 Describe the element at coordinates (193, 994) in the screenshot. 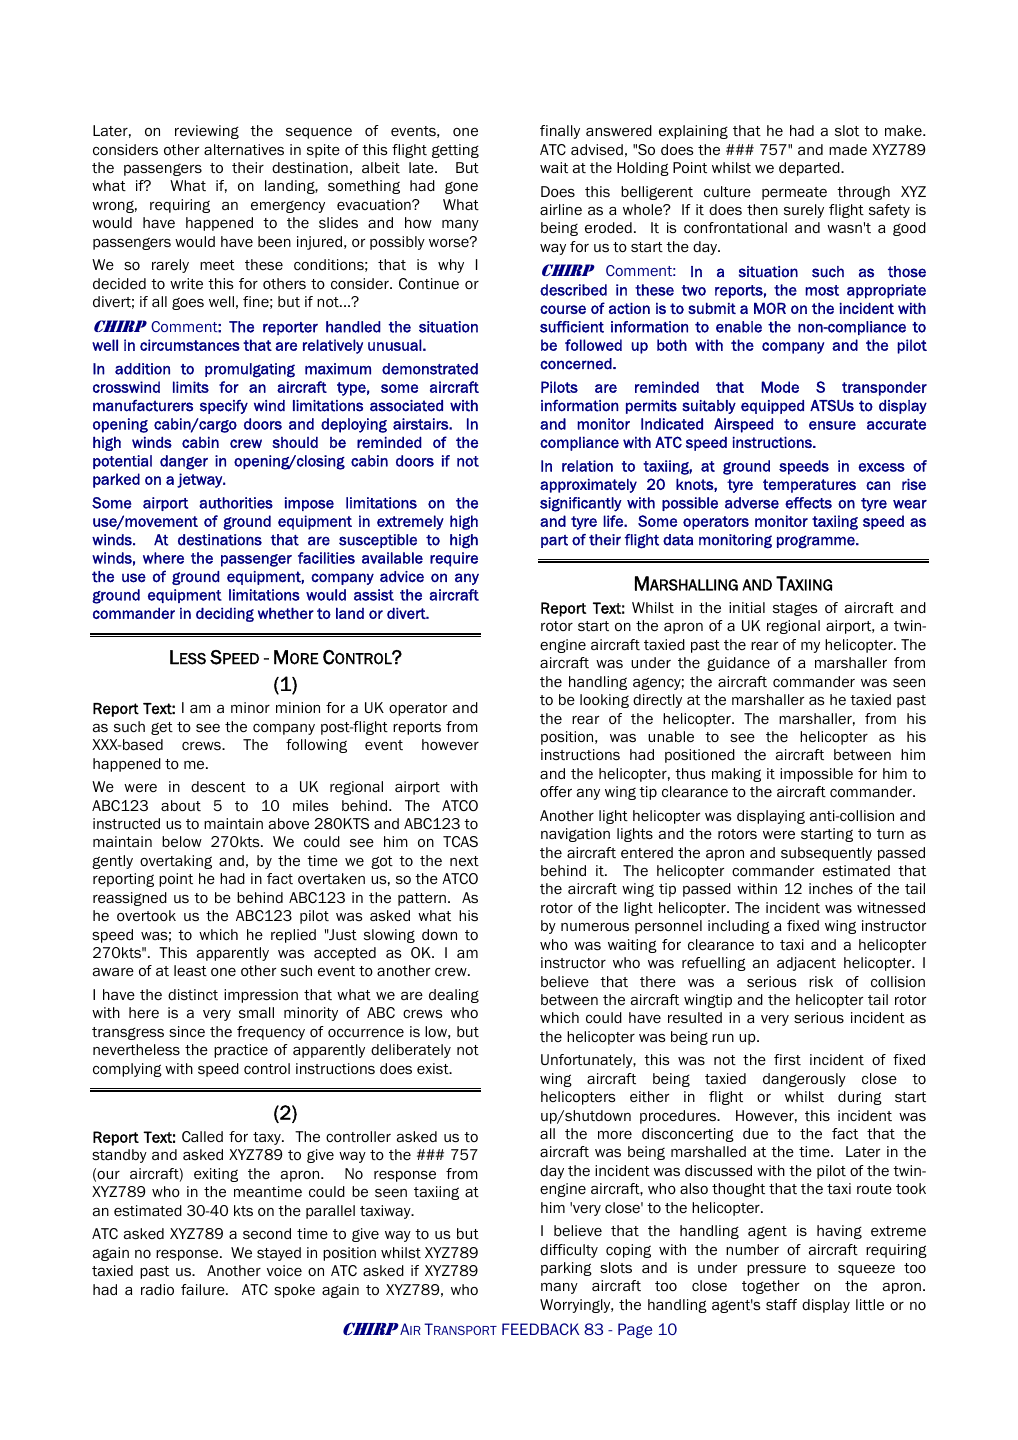

I see `distinct` at that location.
